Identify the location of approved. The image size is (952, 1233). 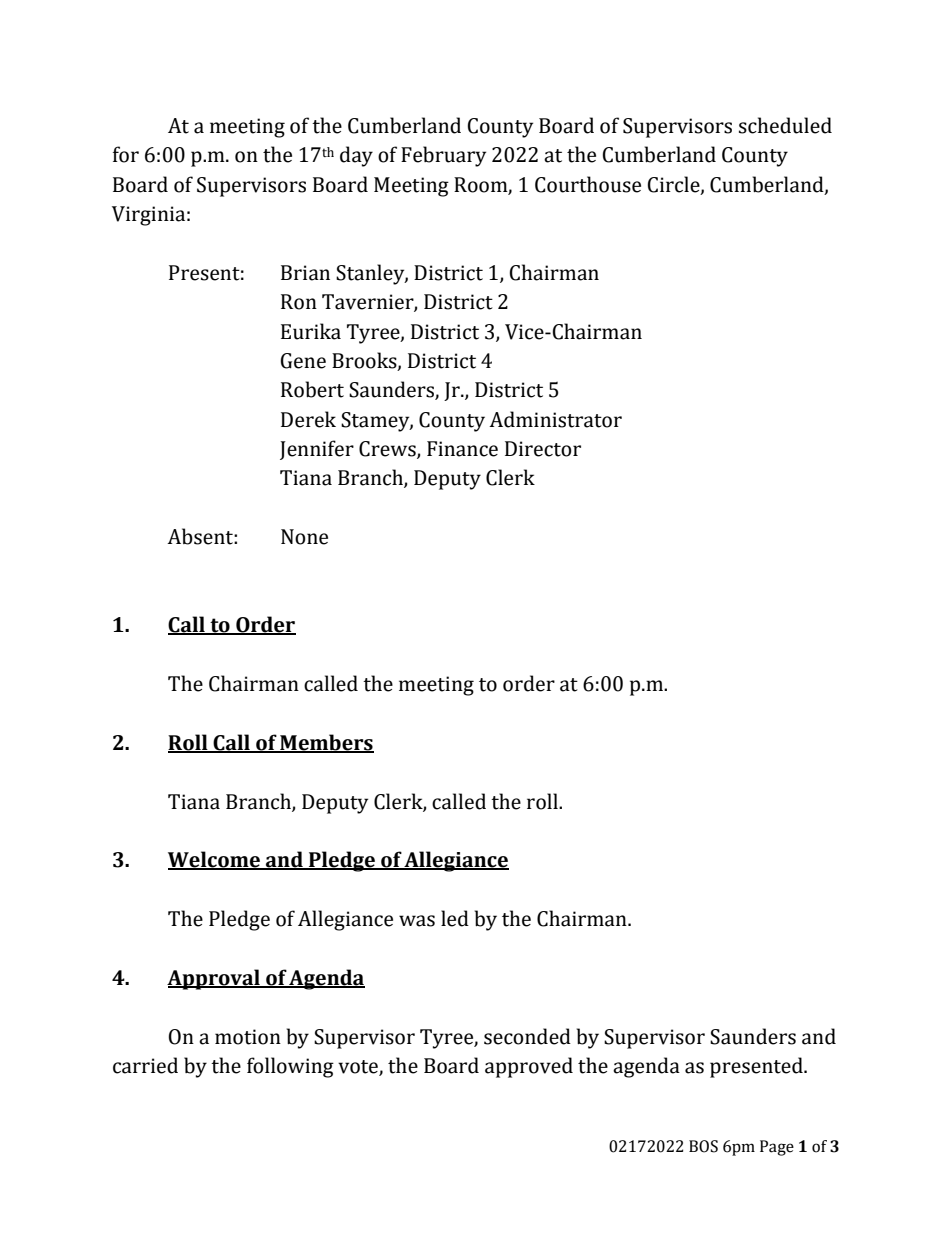
(529, 1067).
